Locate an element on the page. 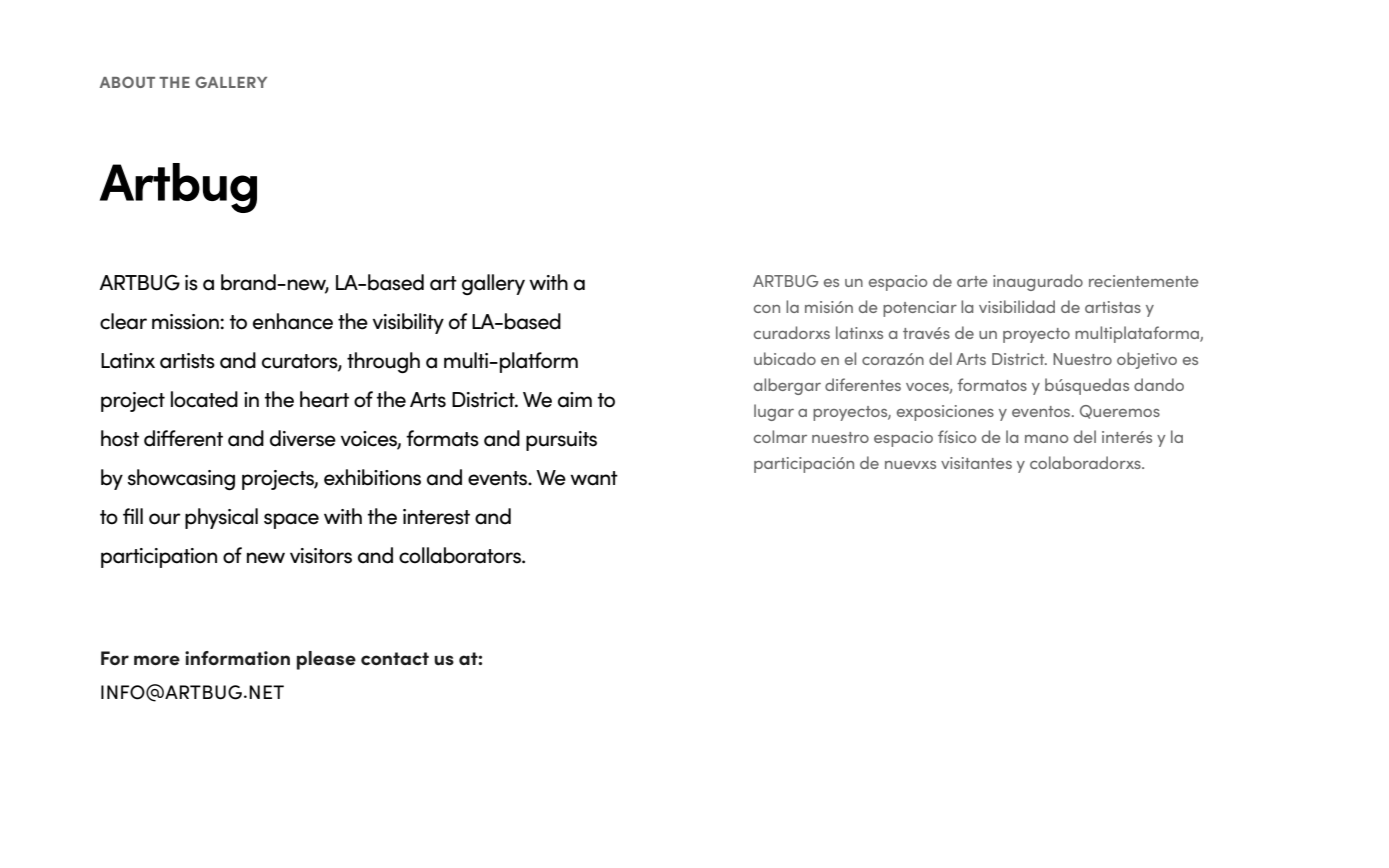  arte is located at coordinates (972, 281).
